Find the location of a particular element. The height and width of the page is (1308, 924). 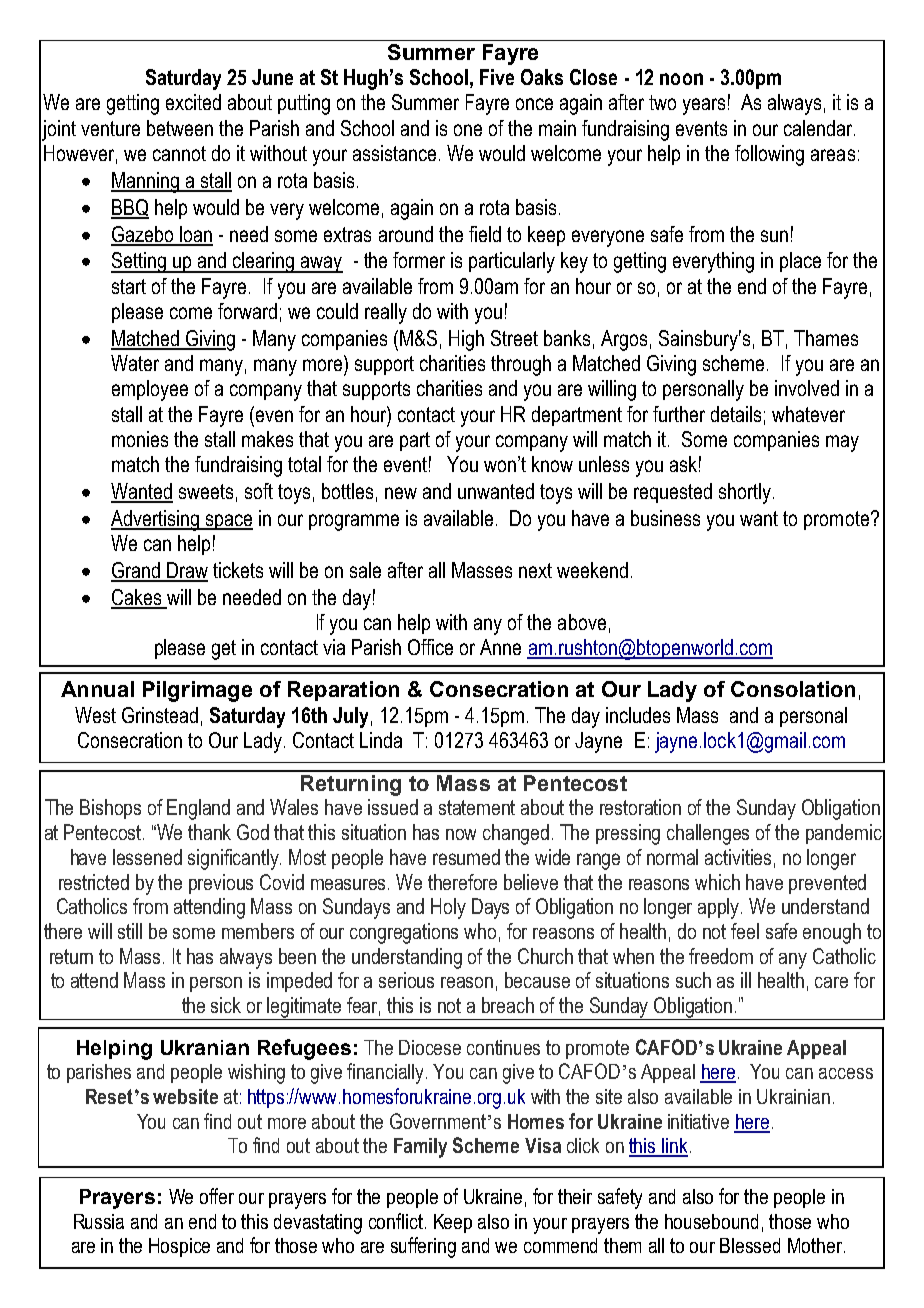

years is located at coordinates (704, 106).
